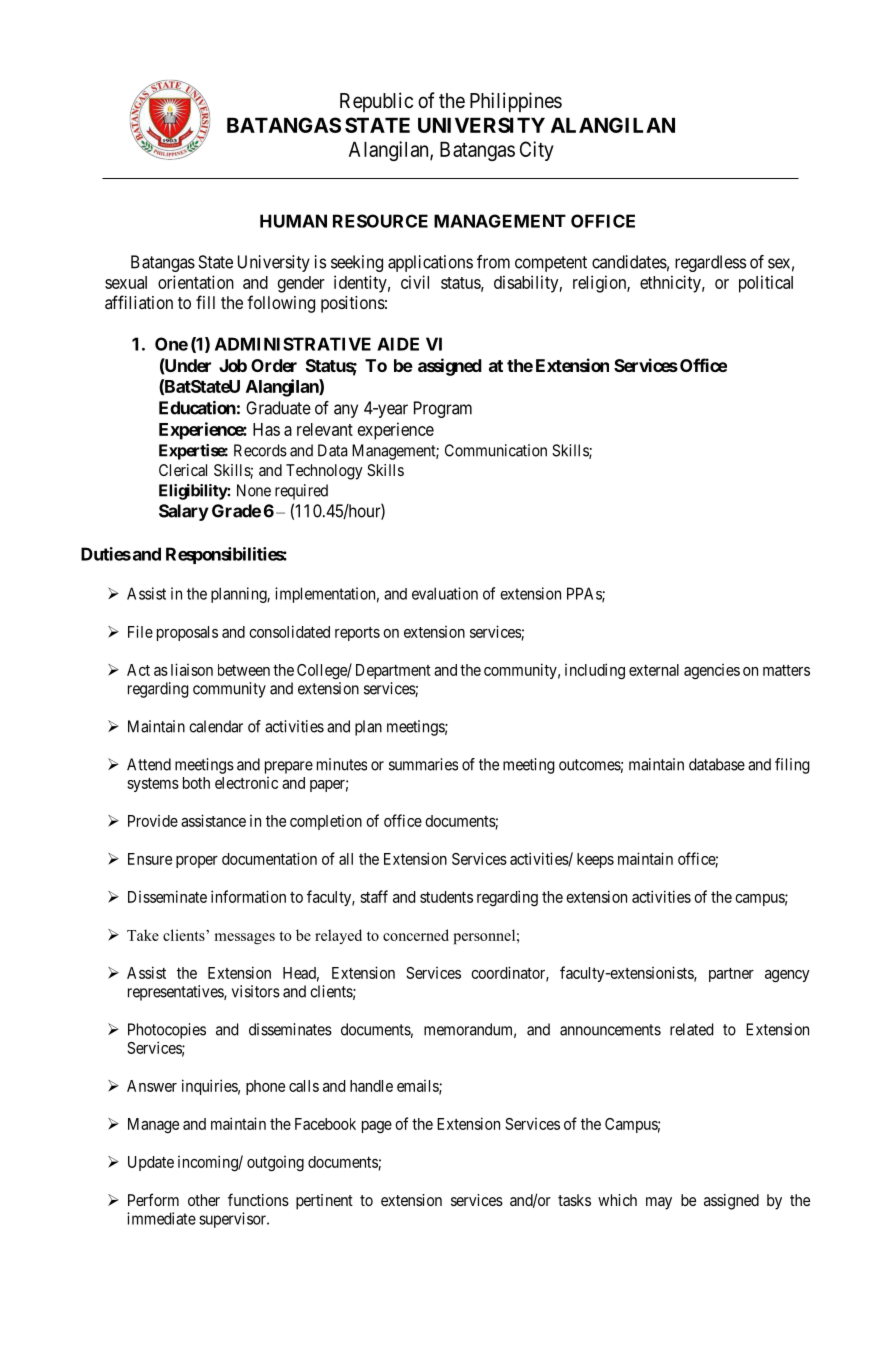 Image resolution: width=896 pixels, height=1371 pixels. Describe the element at coordinates (731, 975) in the page. I see `partner` at that location.
